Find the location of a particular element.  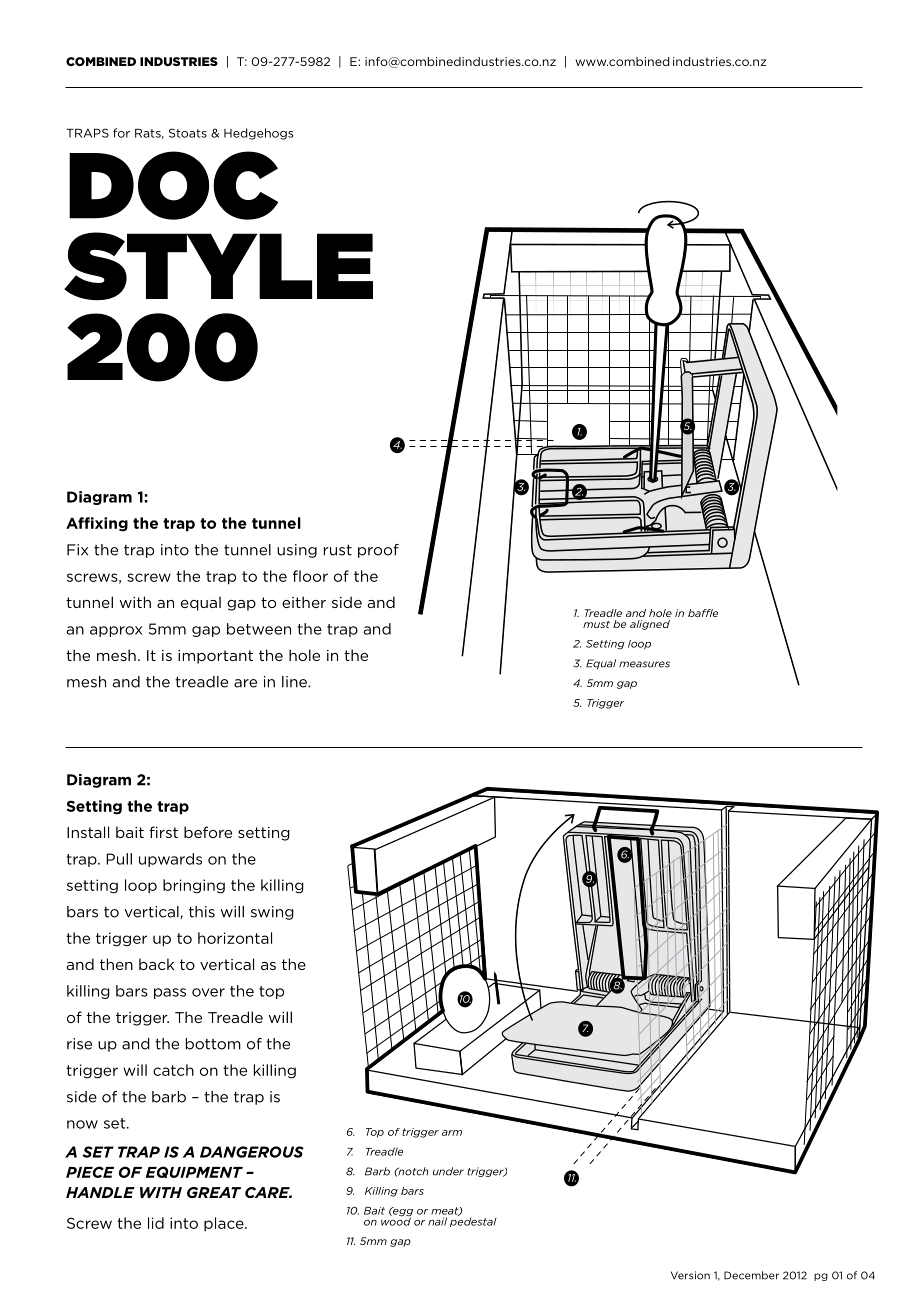

Stoats is located at coordinates (188, 133).
